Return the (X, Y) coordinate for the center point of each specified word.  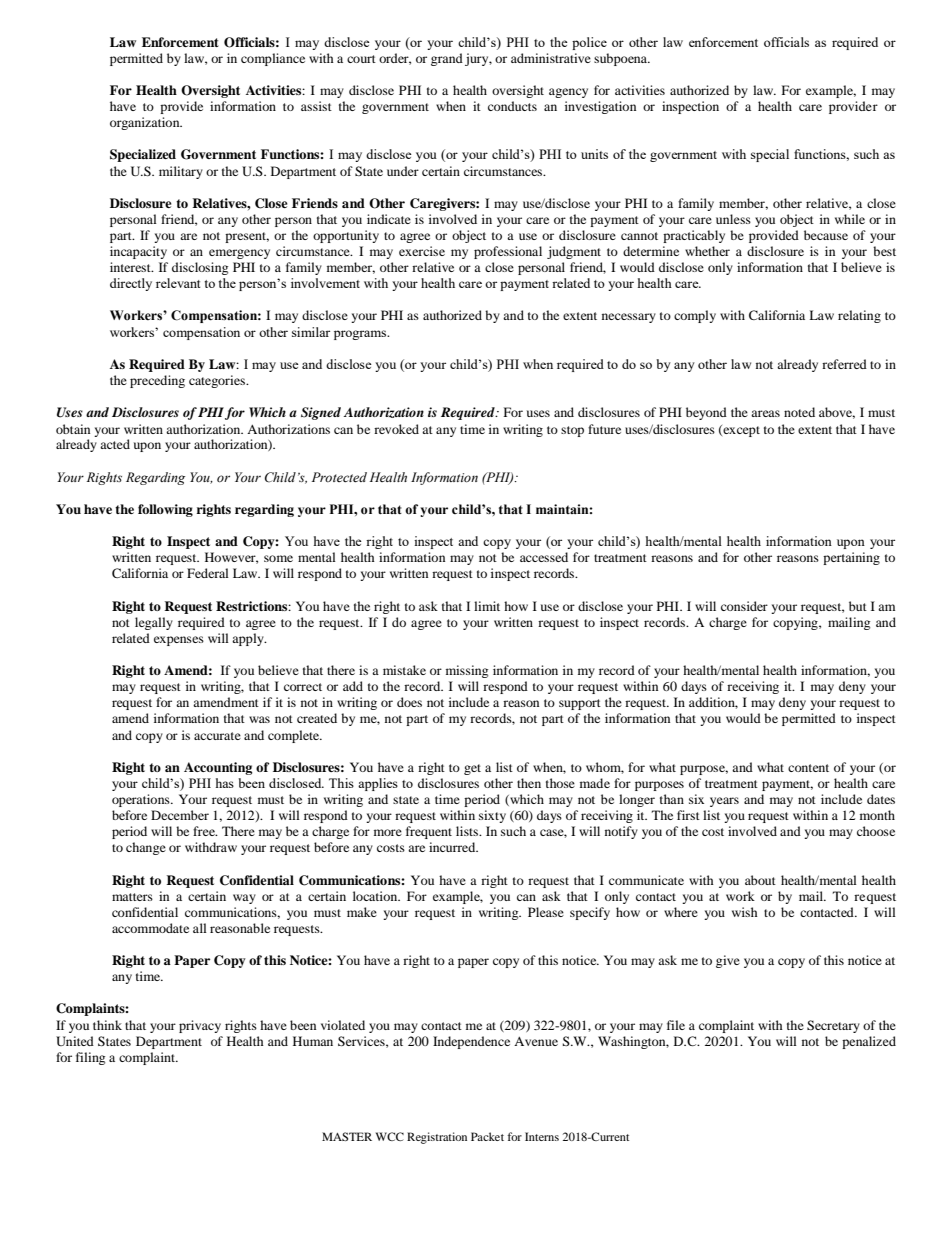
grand (447, 59)
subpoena (621, 59)
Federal (208, 573)
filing (90, 1058)
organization (146, 123)
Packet (487, 1136)
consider (744, 606)
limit (487, 606)
